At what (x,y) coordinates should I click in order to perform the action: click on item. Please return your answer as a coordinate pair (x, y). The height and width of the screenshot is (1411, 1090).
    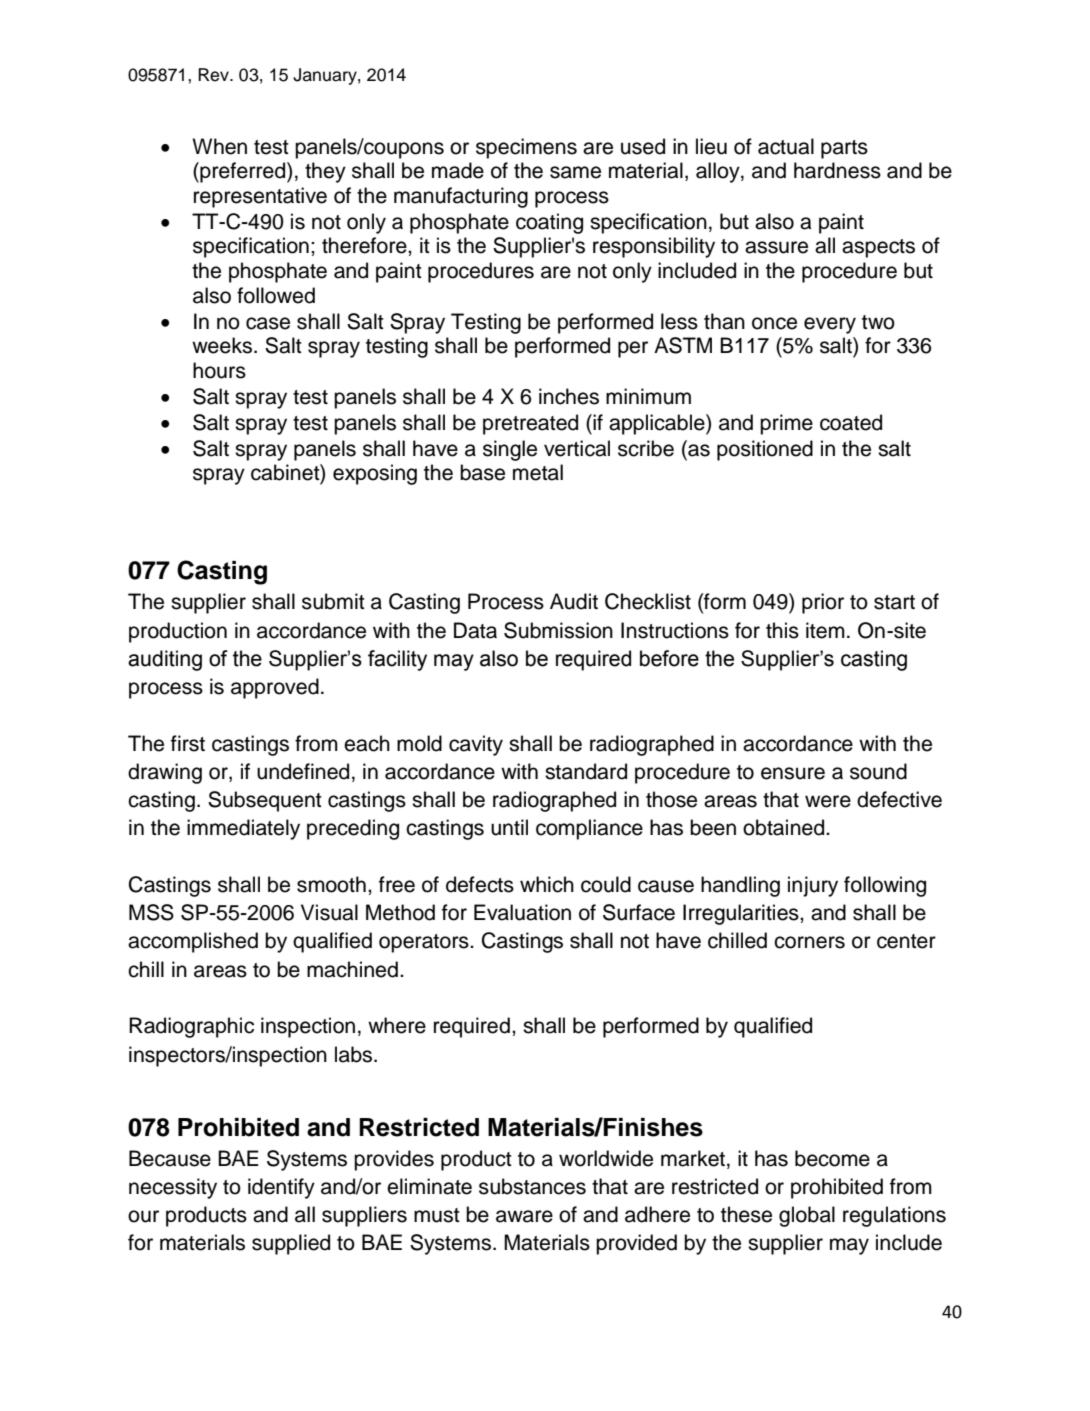
    Looking at the image, I should click on (825, 630).
